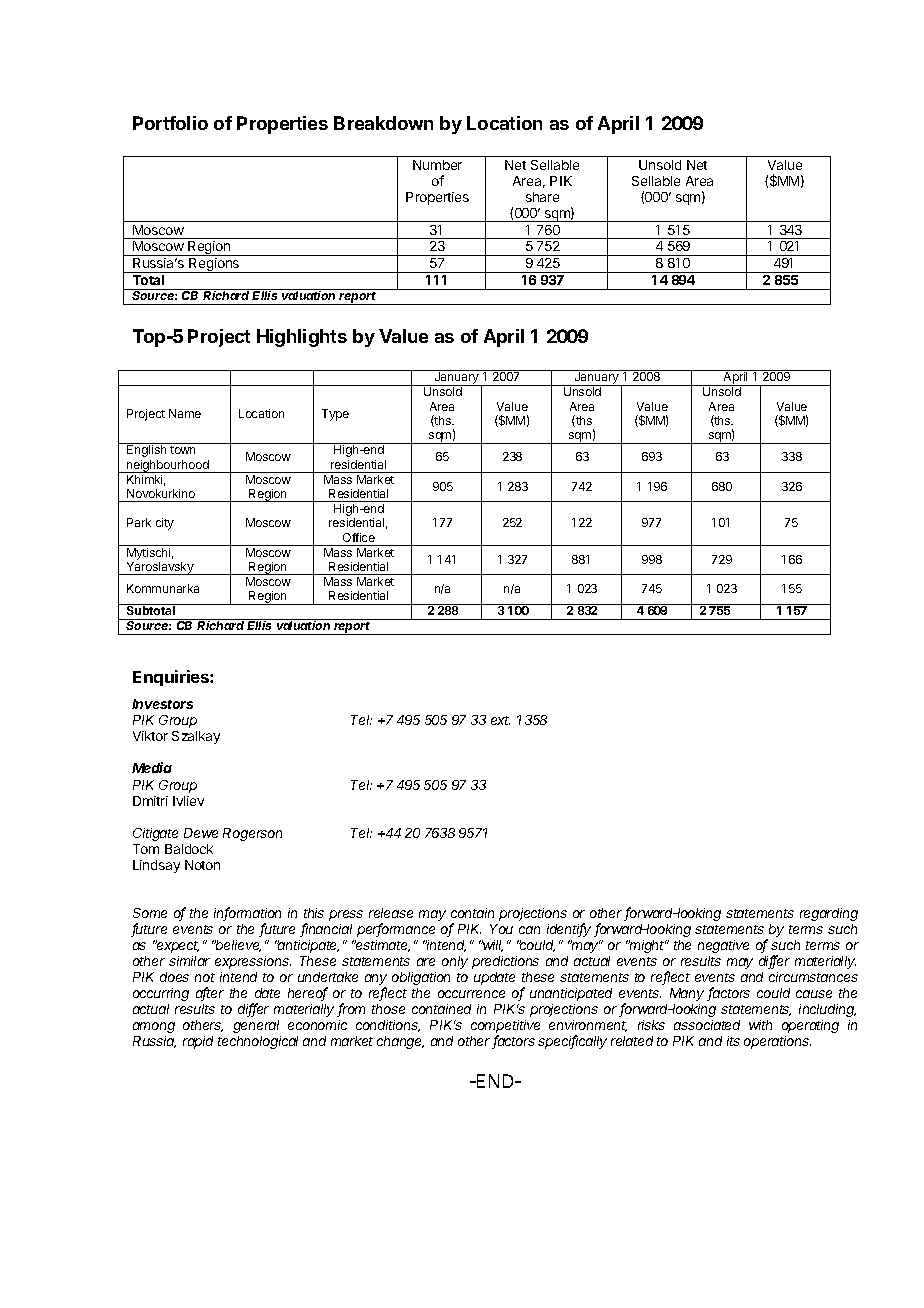  I want to click on Office, so click(359, 537).
